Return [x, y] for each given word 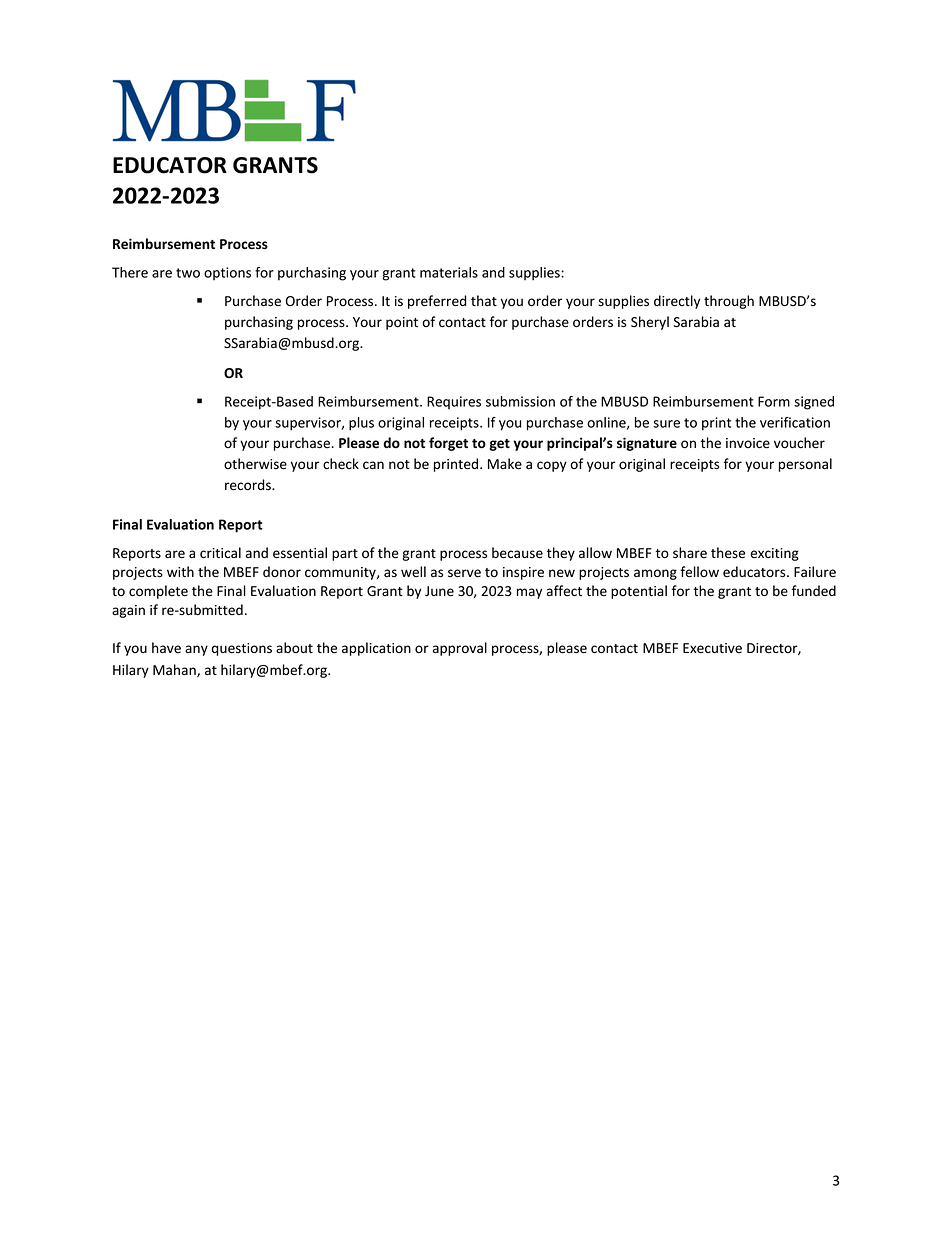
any [196, 650]
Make [505, 464]
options [227, 273]
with [180, 571]
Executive [712, 648]
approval [460, 649]
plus [361, 424]
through [729, 302]
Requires [454, 402]
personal [805, 465]
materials [449, 272]
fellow [699, 572]
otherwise [255, 464]
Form [774, 401]
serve [464, 573]
